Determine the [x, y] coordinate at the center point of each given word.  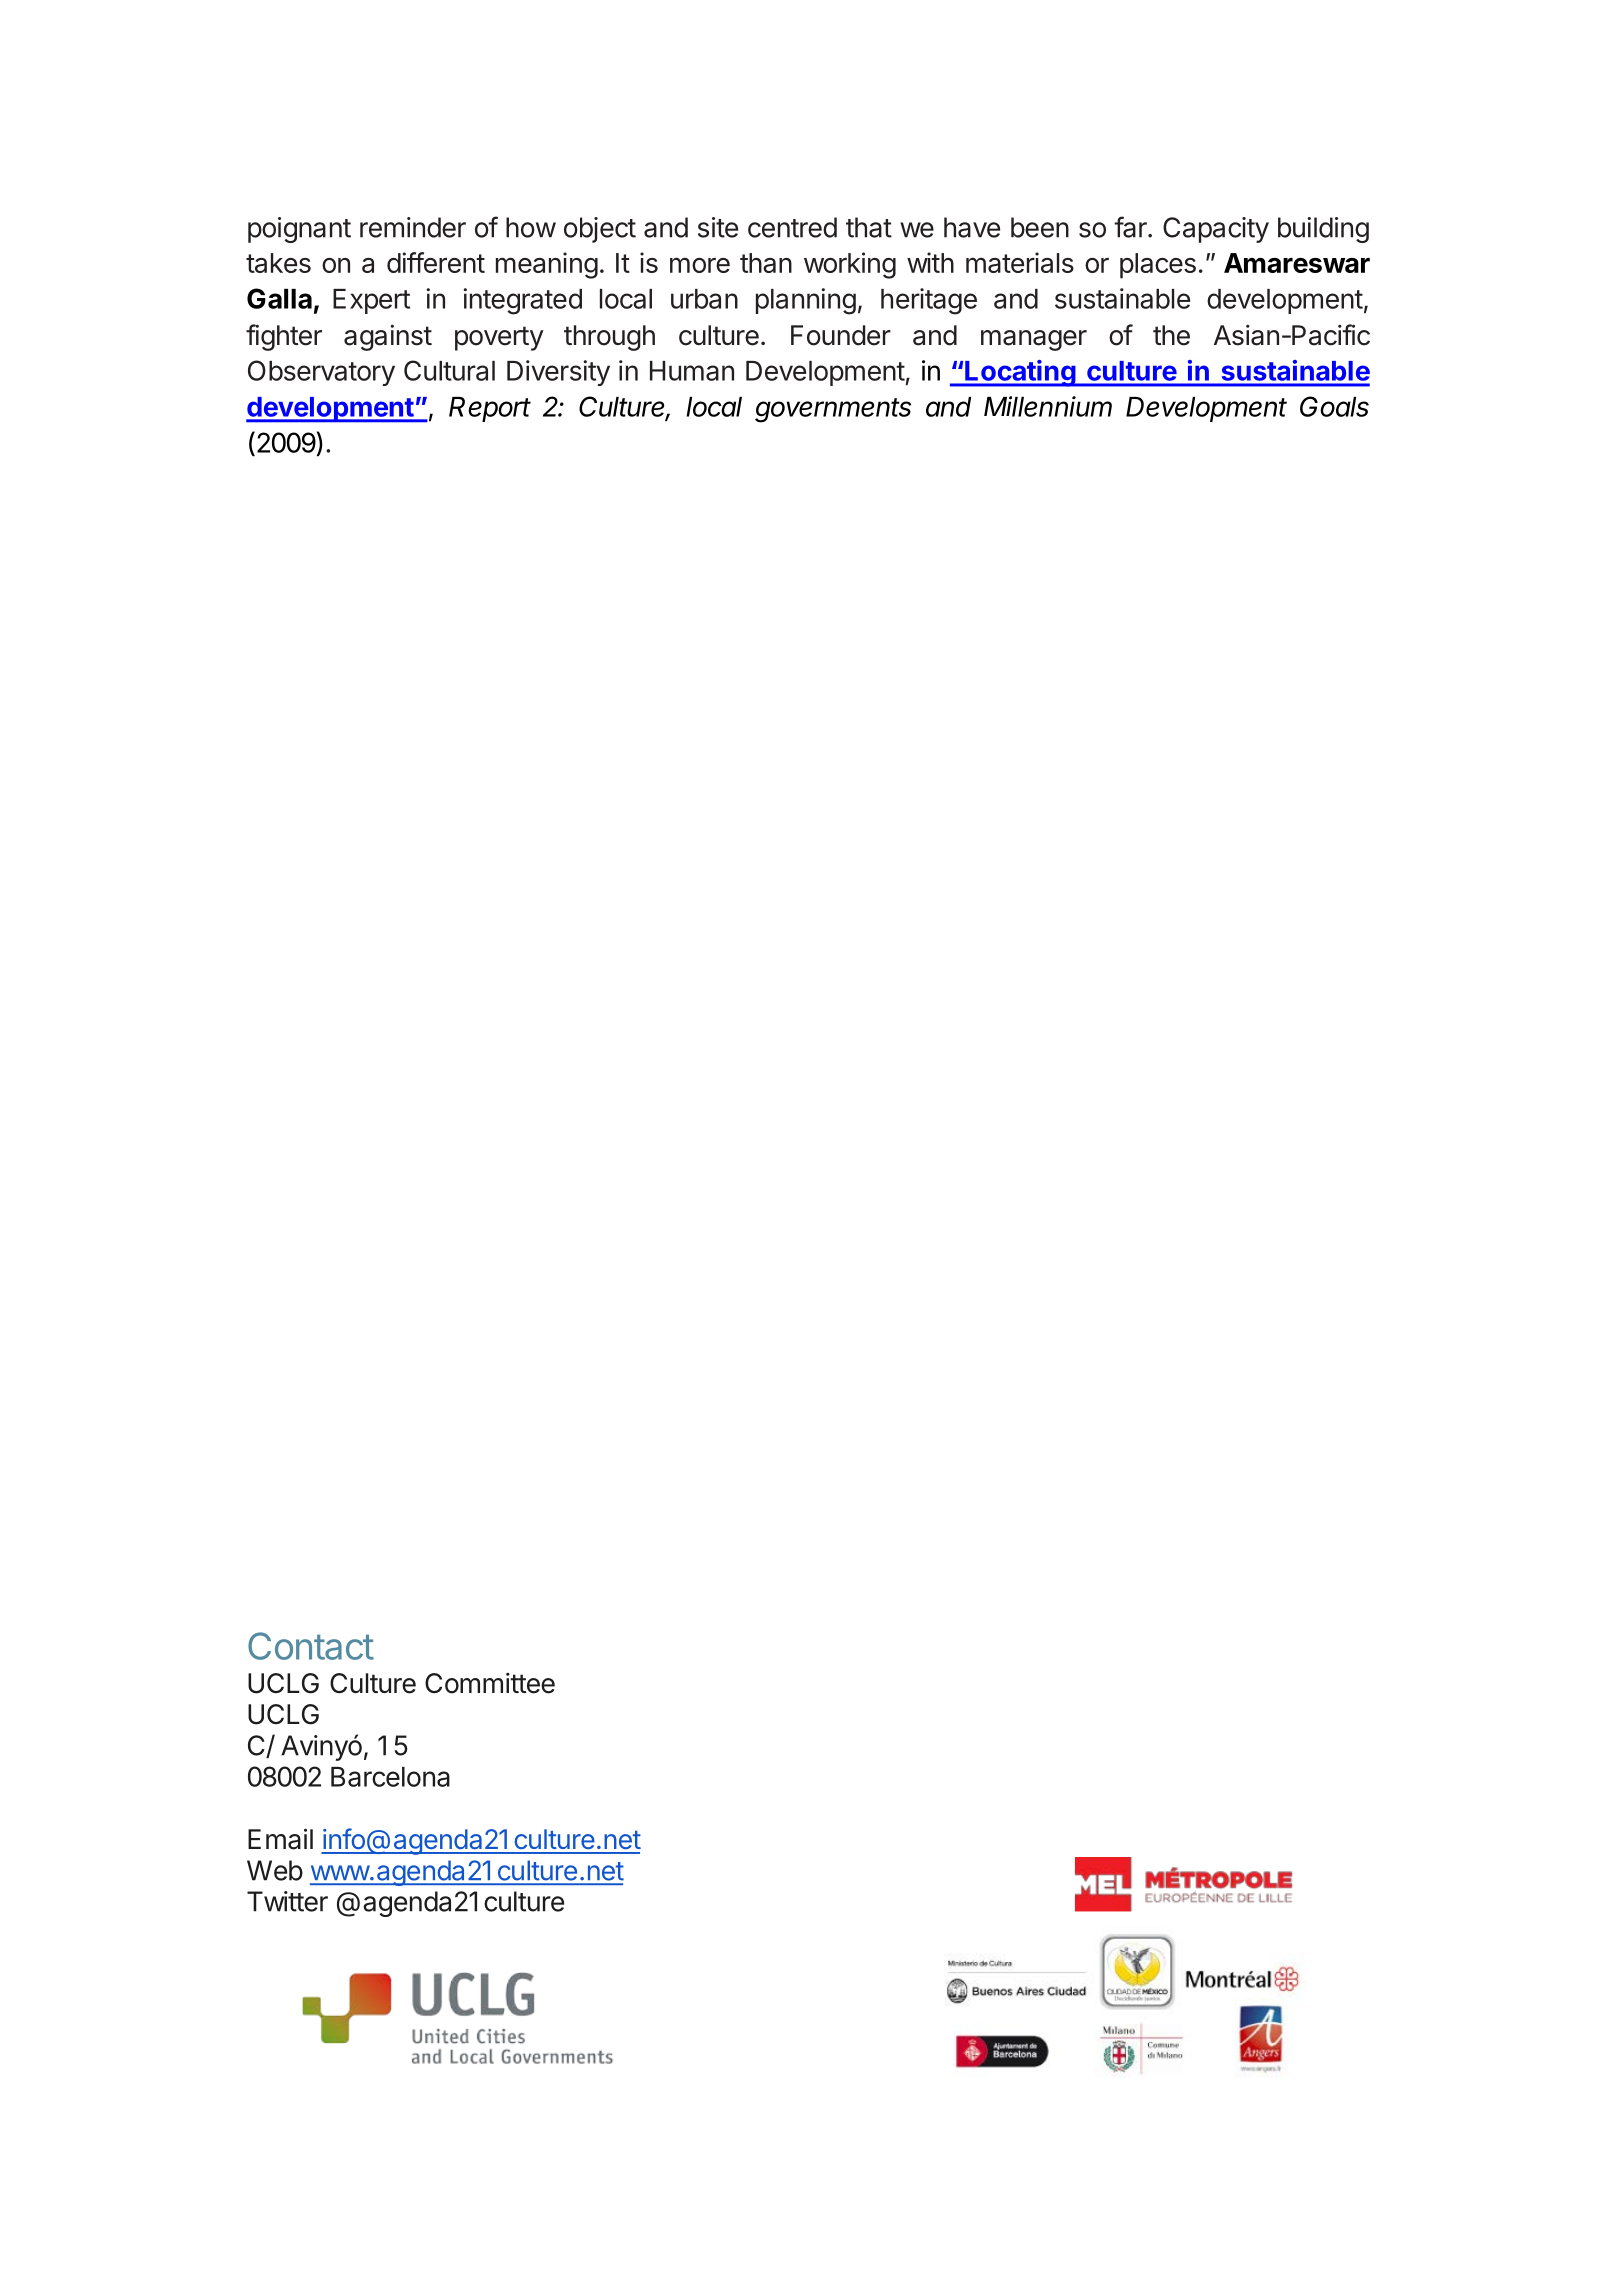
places [1158, 266]
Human [692, 371]
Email [280, 1839]
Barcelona [390, 1777]
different [436, 262]
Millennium [1048, 406]
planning [806, 301]
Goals [1334, 406]
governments [833, 410]
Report [490, 409]
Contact [311, 1646]
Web [275, 1870]
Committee [490, 1683]
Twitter [287, 1901]
